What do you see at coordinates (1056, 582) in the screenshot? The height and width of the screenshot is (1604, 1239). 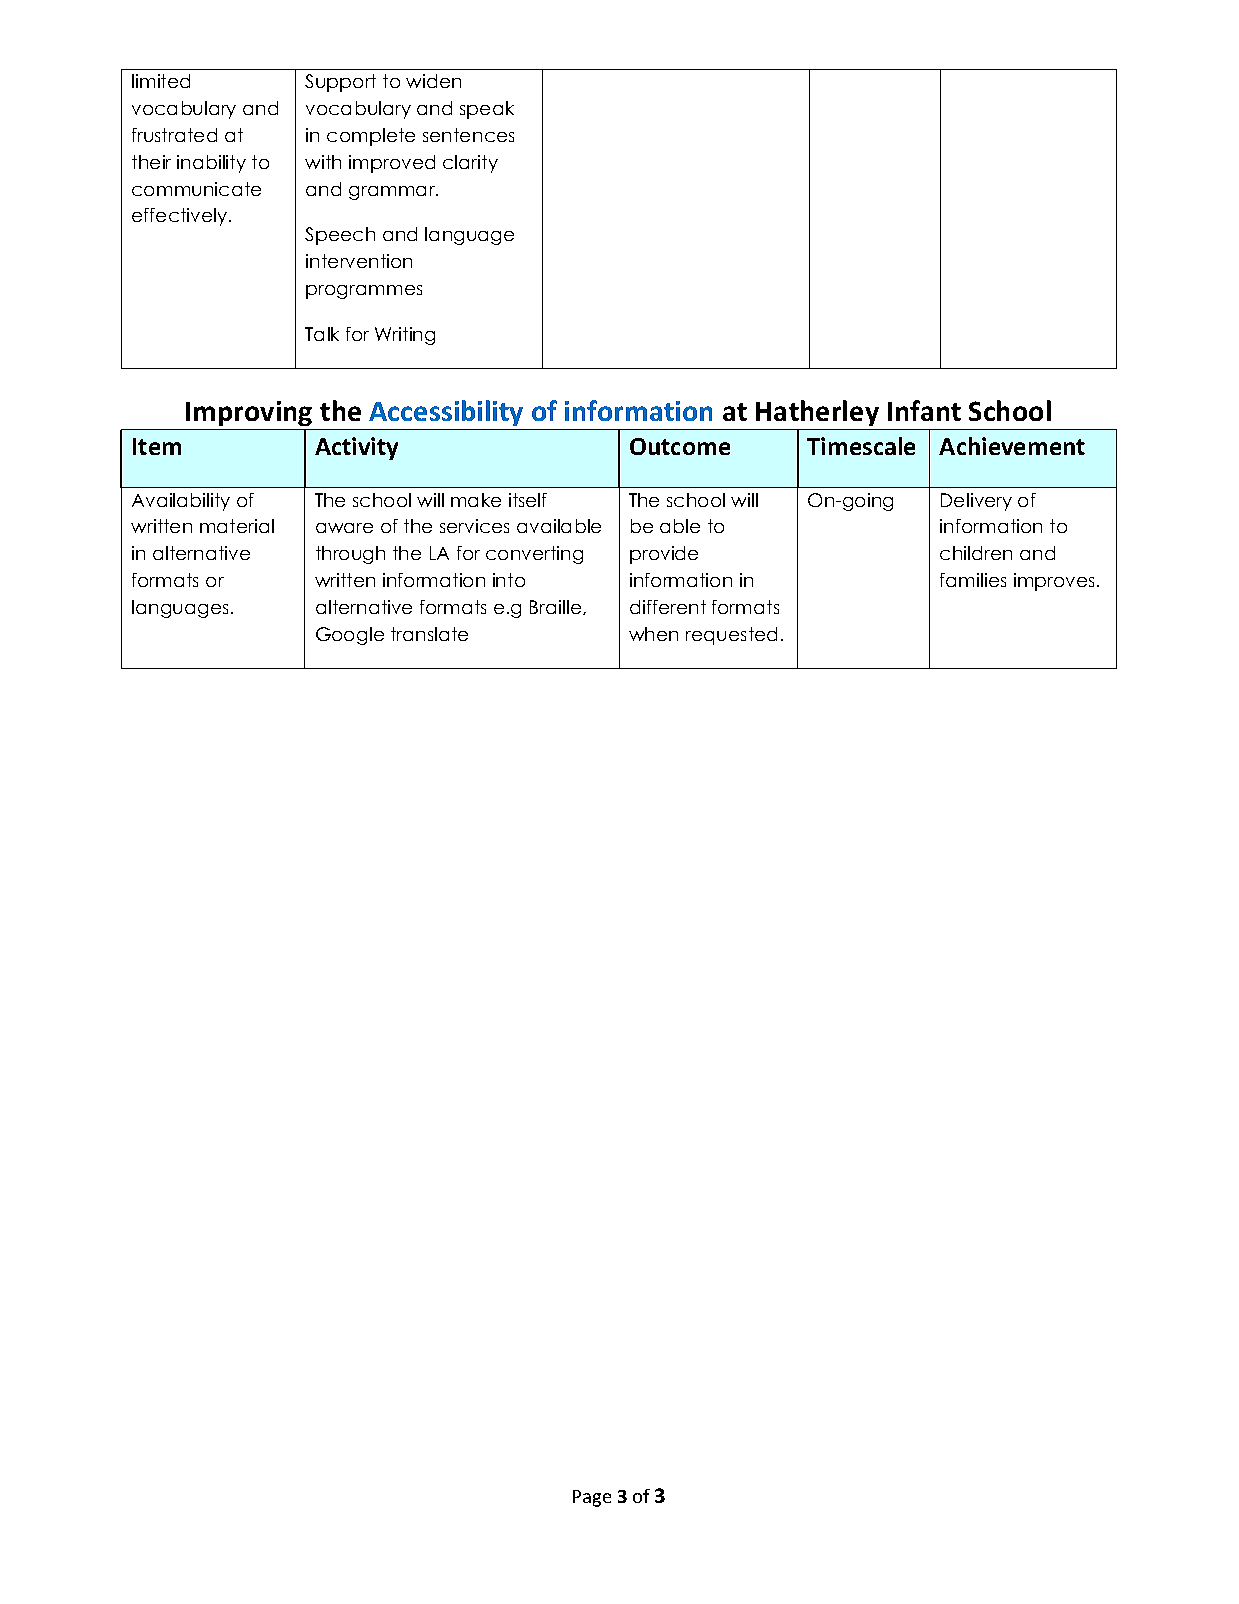 I see `improves` at bounding box center [1056, 582].
